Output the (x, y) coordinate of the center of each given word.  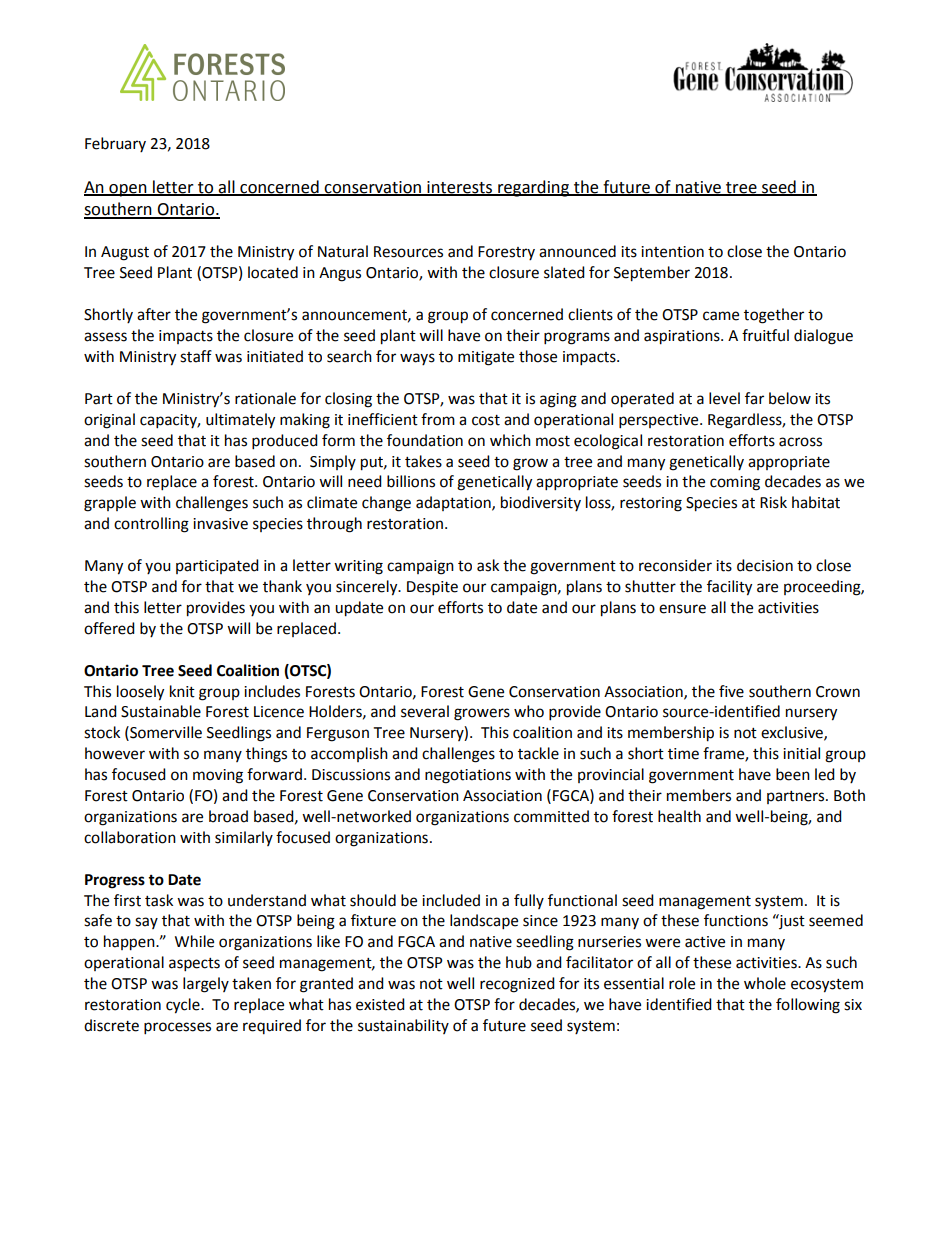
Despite (432, 588)
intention (672, 252)
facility (729, 588)
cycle (184, 1006)
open (128, 190)
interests (460, 188)
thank (282, 586)
